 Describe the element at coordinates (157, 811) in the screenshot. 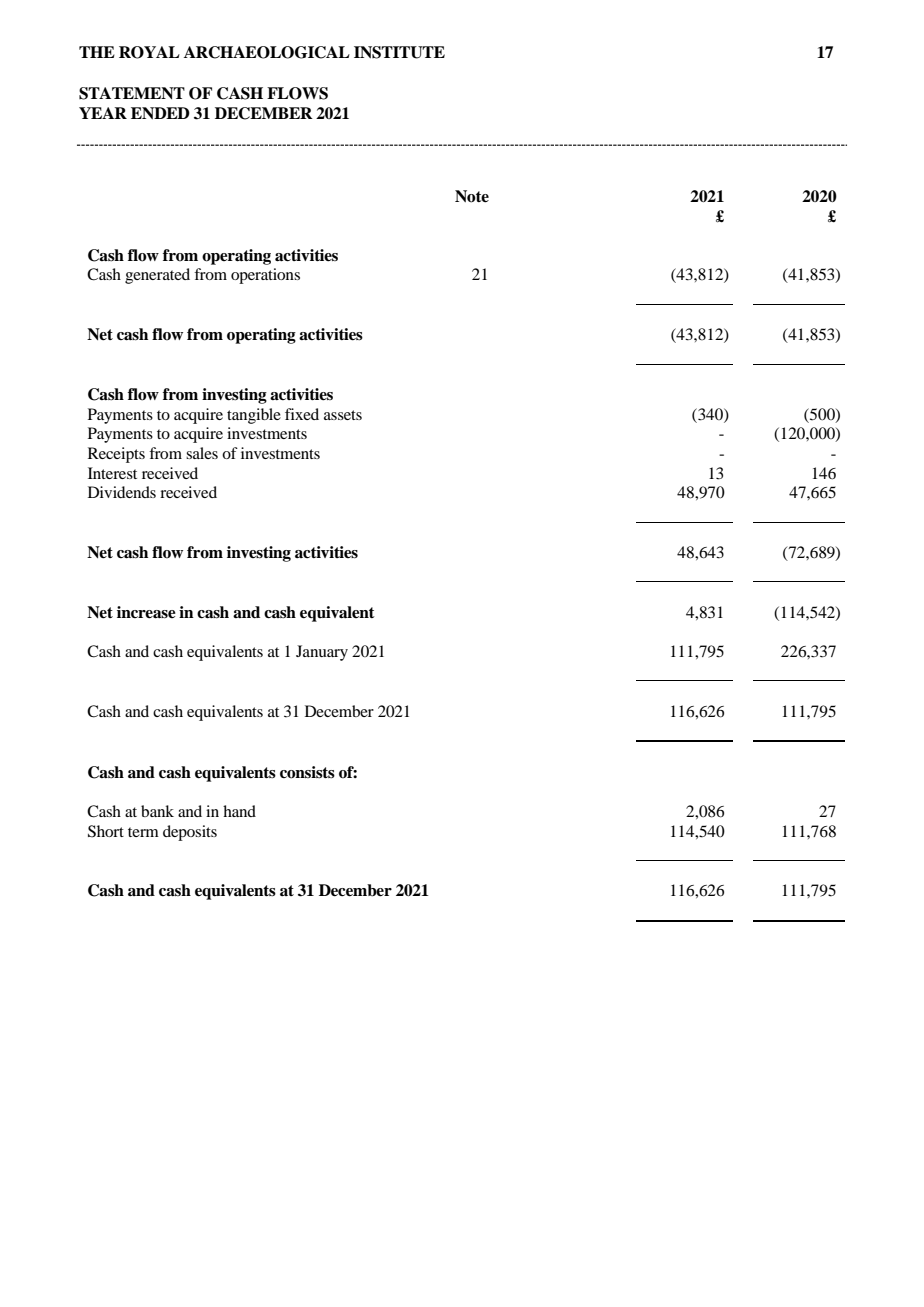

I see `bank` at that location.
